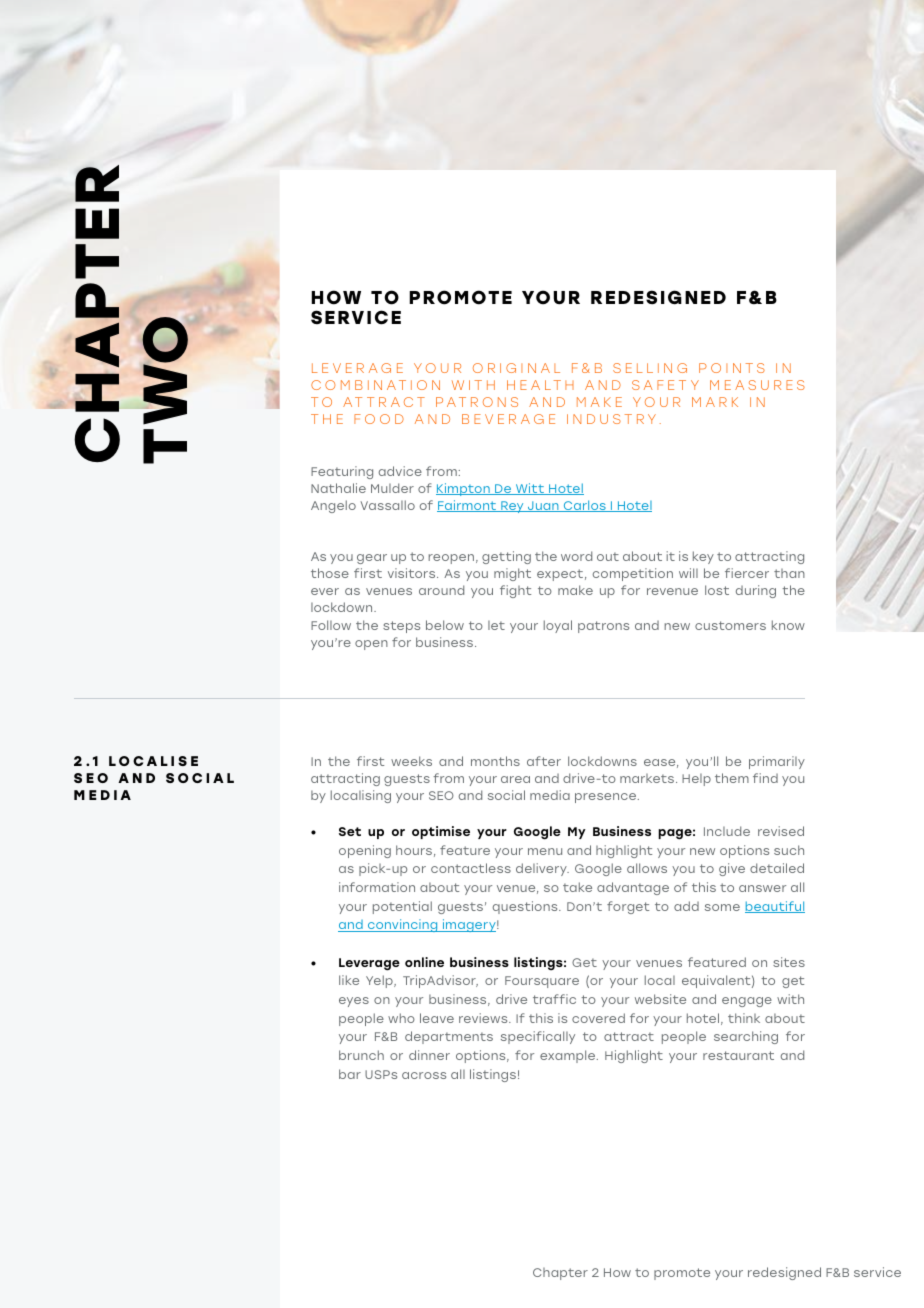 The height and width of the screenshot is (1308, 924). Describe the element at coordinates (401, 627) in the screenshot. I see `steps` at that location.
